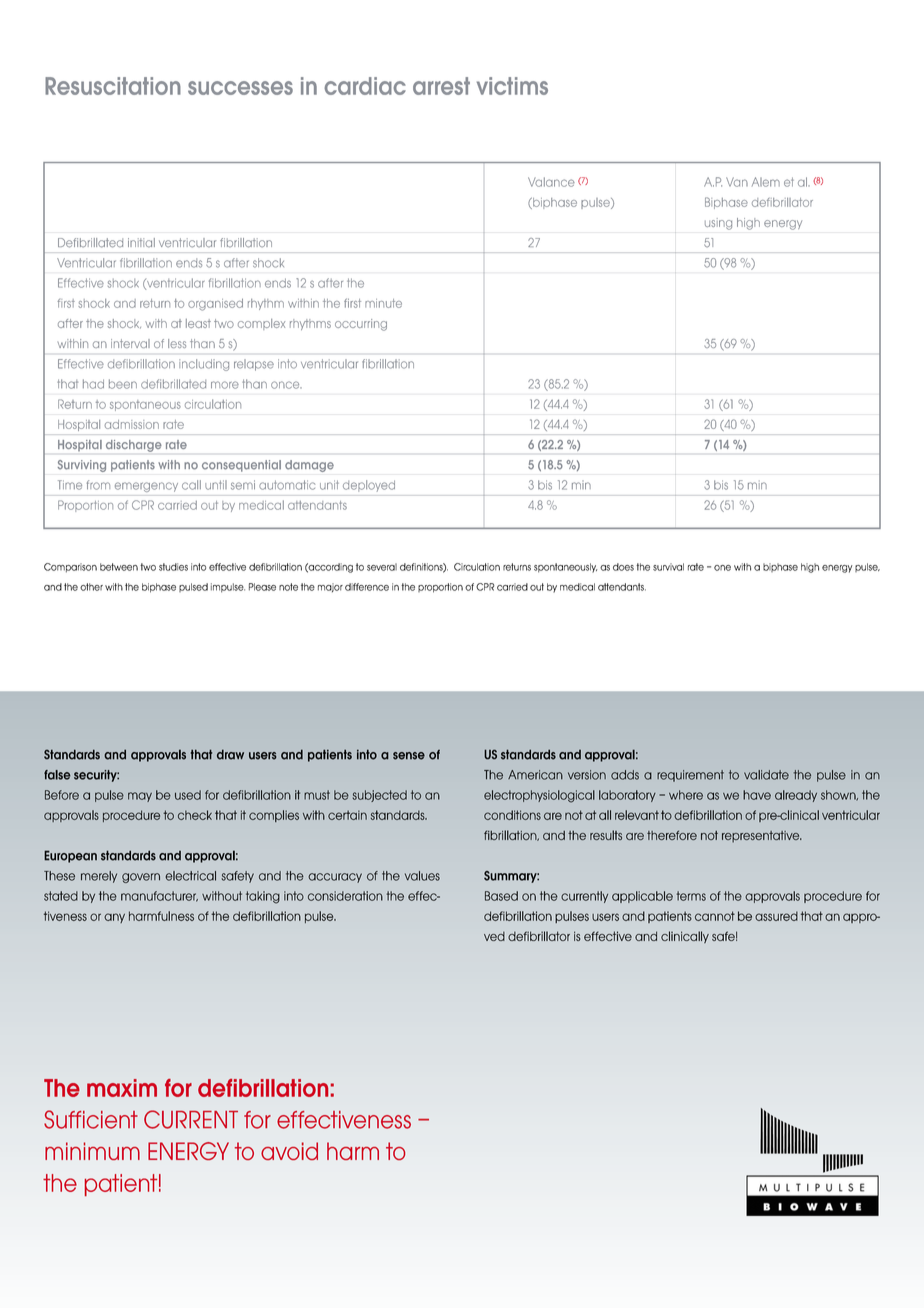  I want to click on one, so click(722, 568).
